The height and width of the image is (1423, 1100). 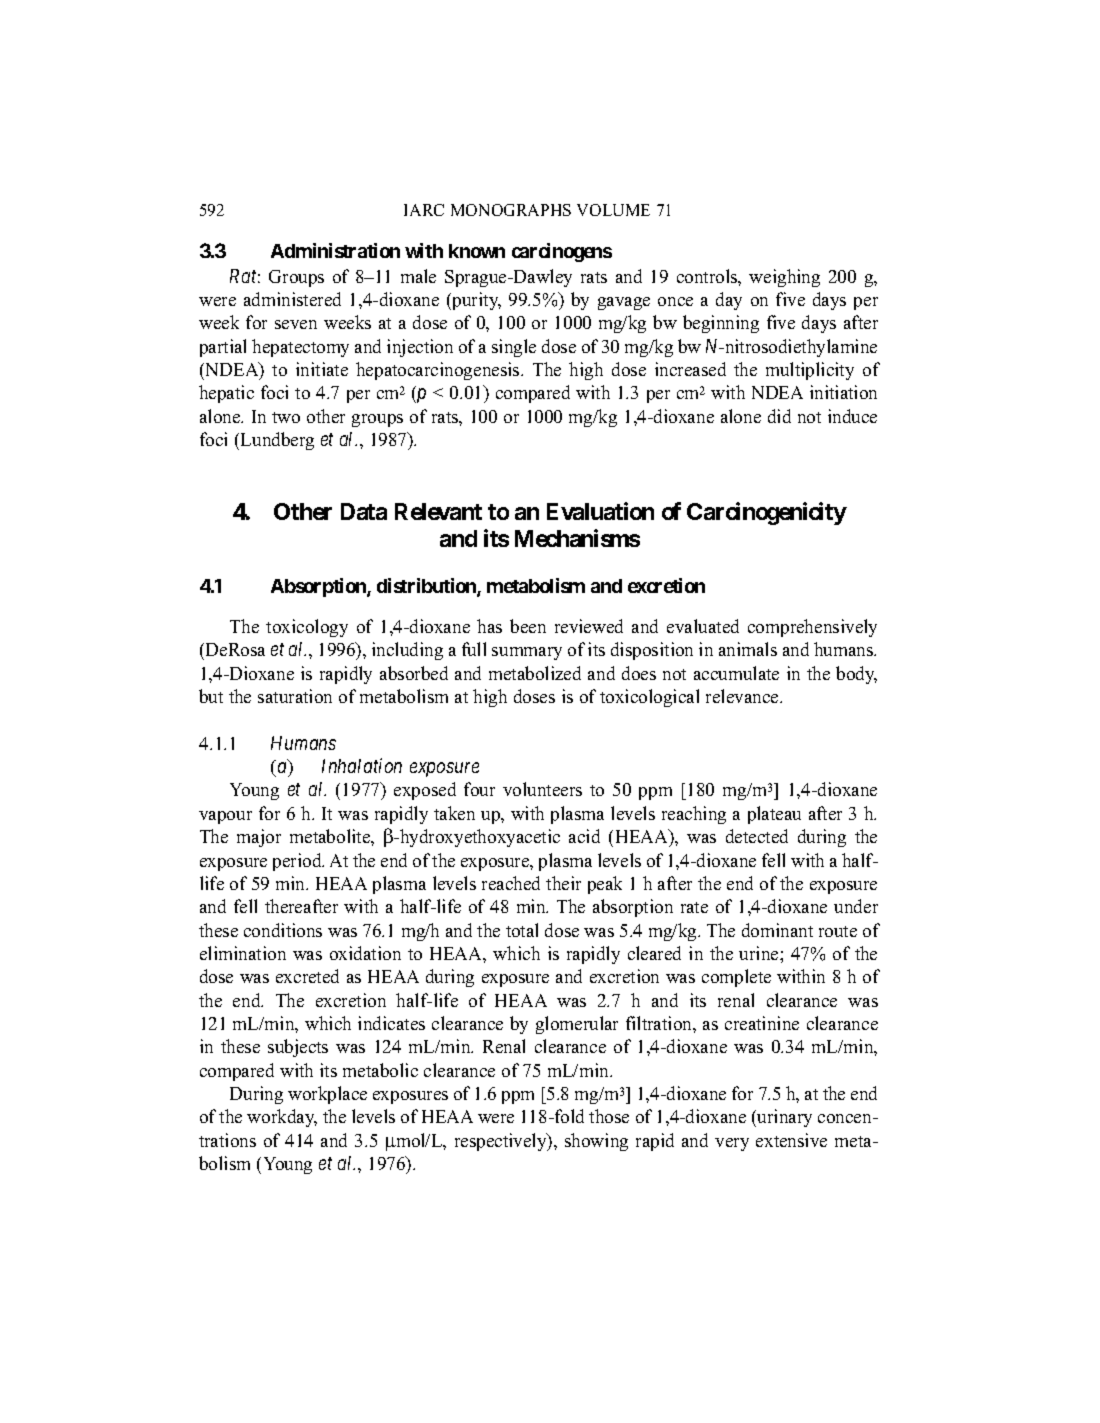 What do you see at coordinates (527, 653) in the image?
I see `summary` at bounding box center [527, 653].
